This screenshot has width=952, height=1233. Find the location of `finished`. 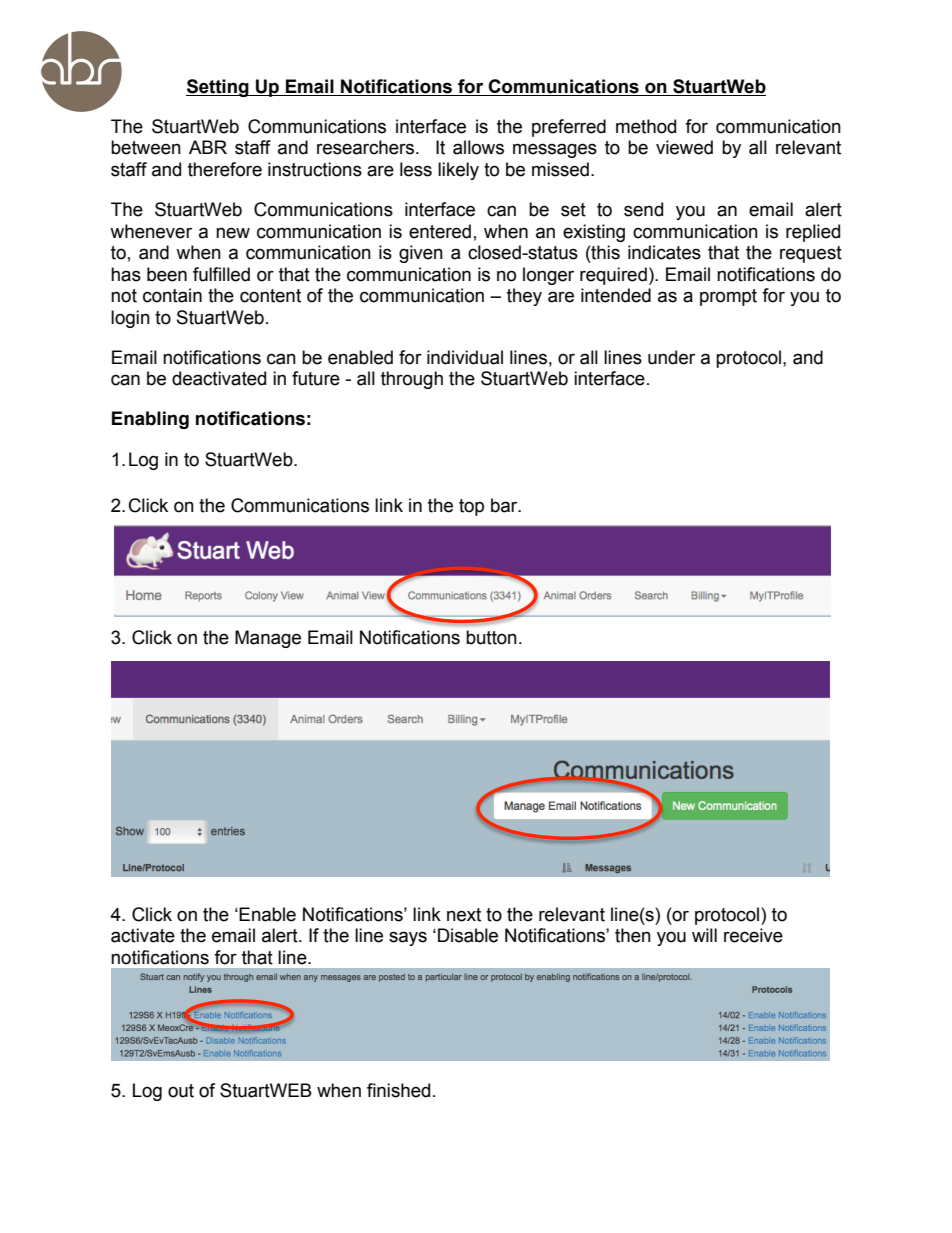

finished is located at coordinates (398, 1090).
